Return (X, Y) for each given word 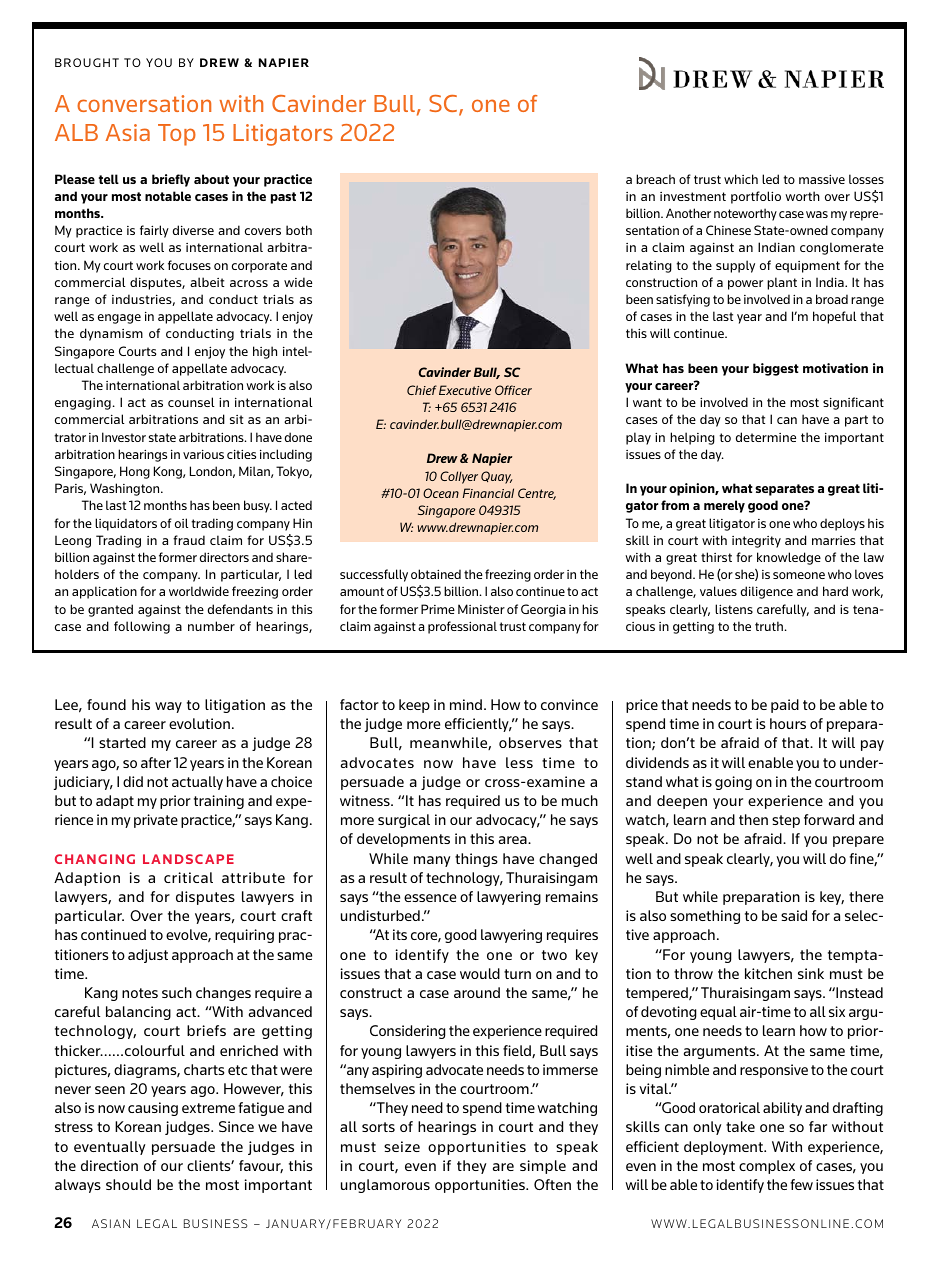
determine (766, 437)
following (142, 627)
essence (430, 898)
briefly (171, 180)
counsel (191, 402)
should (128, 1184)
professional (462, 627)
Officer (513, 390)
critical (188, 877)
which (741, 179)
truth (769, 626)
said (794, 915)
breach (655, 179)
